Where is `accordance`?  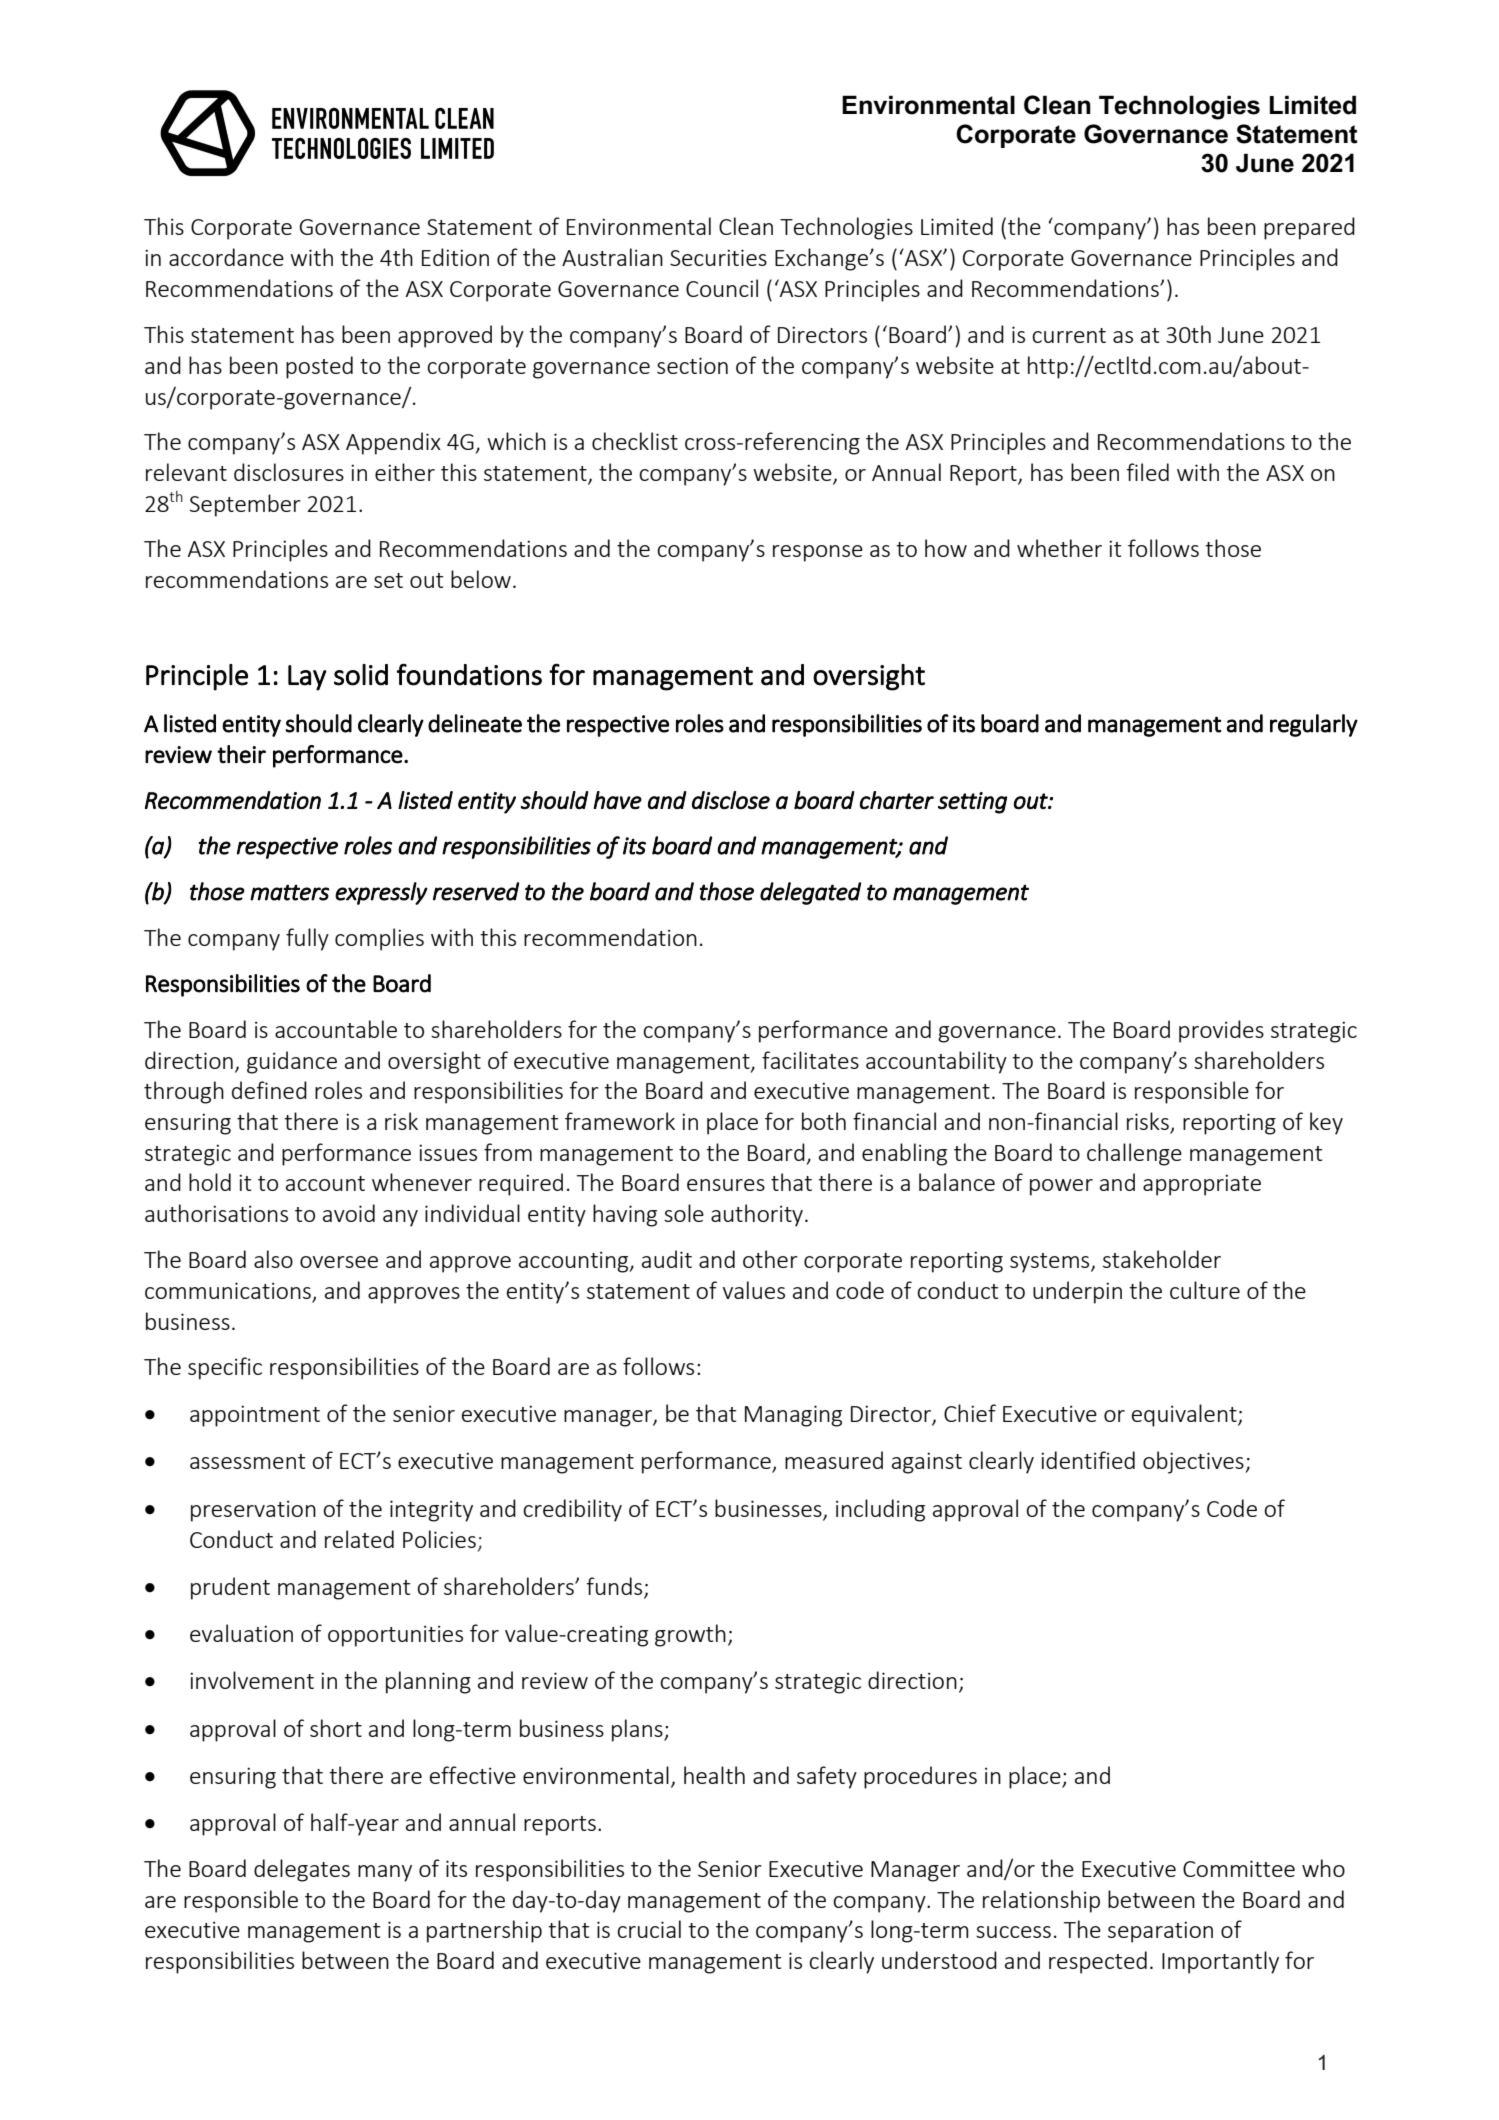
accordance is located at coordinates (226, 257).
